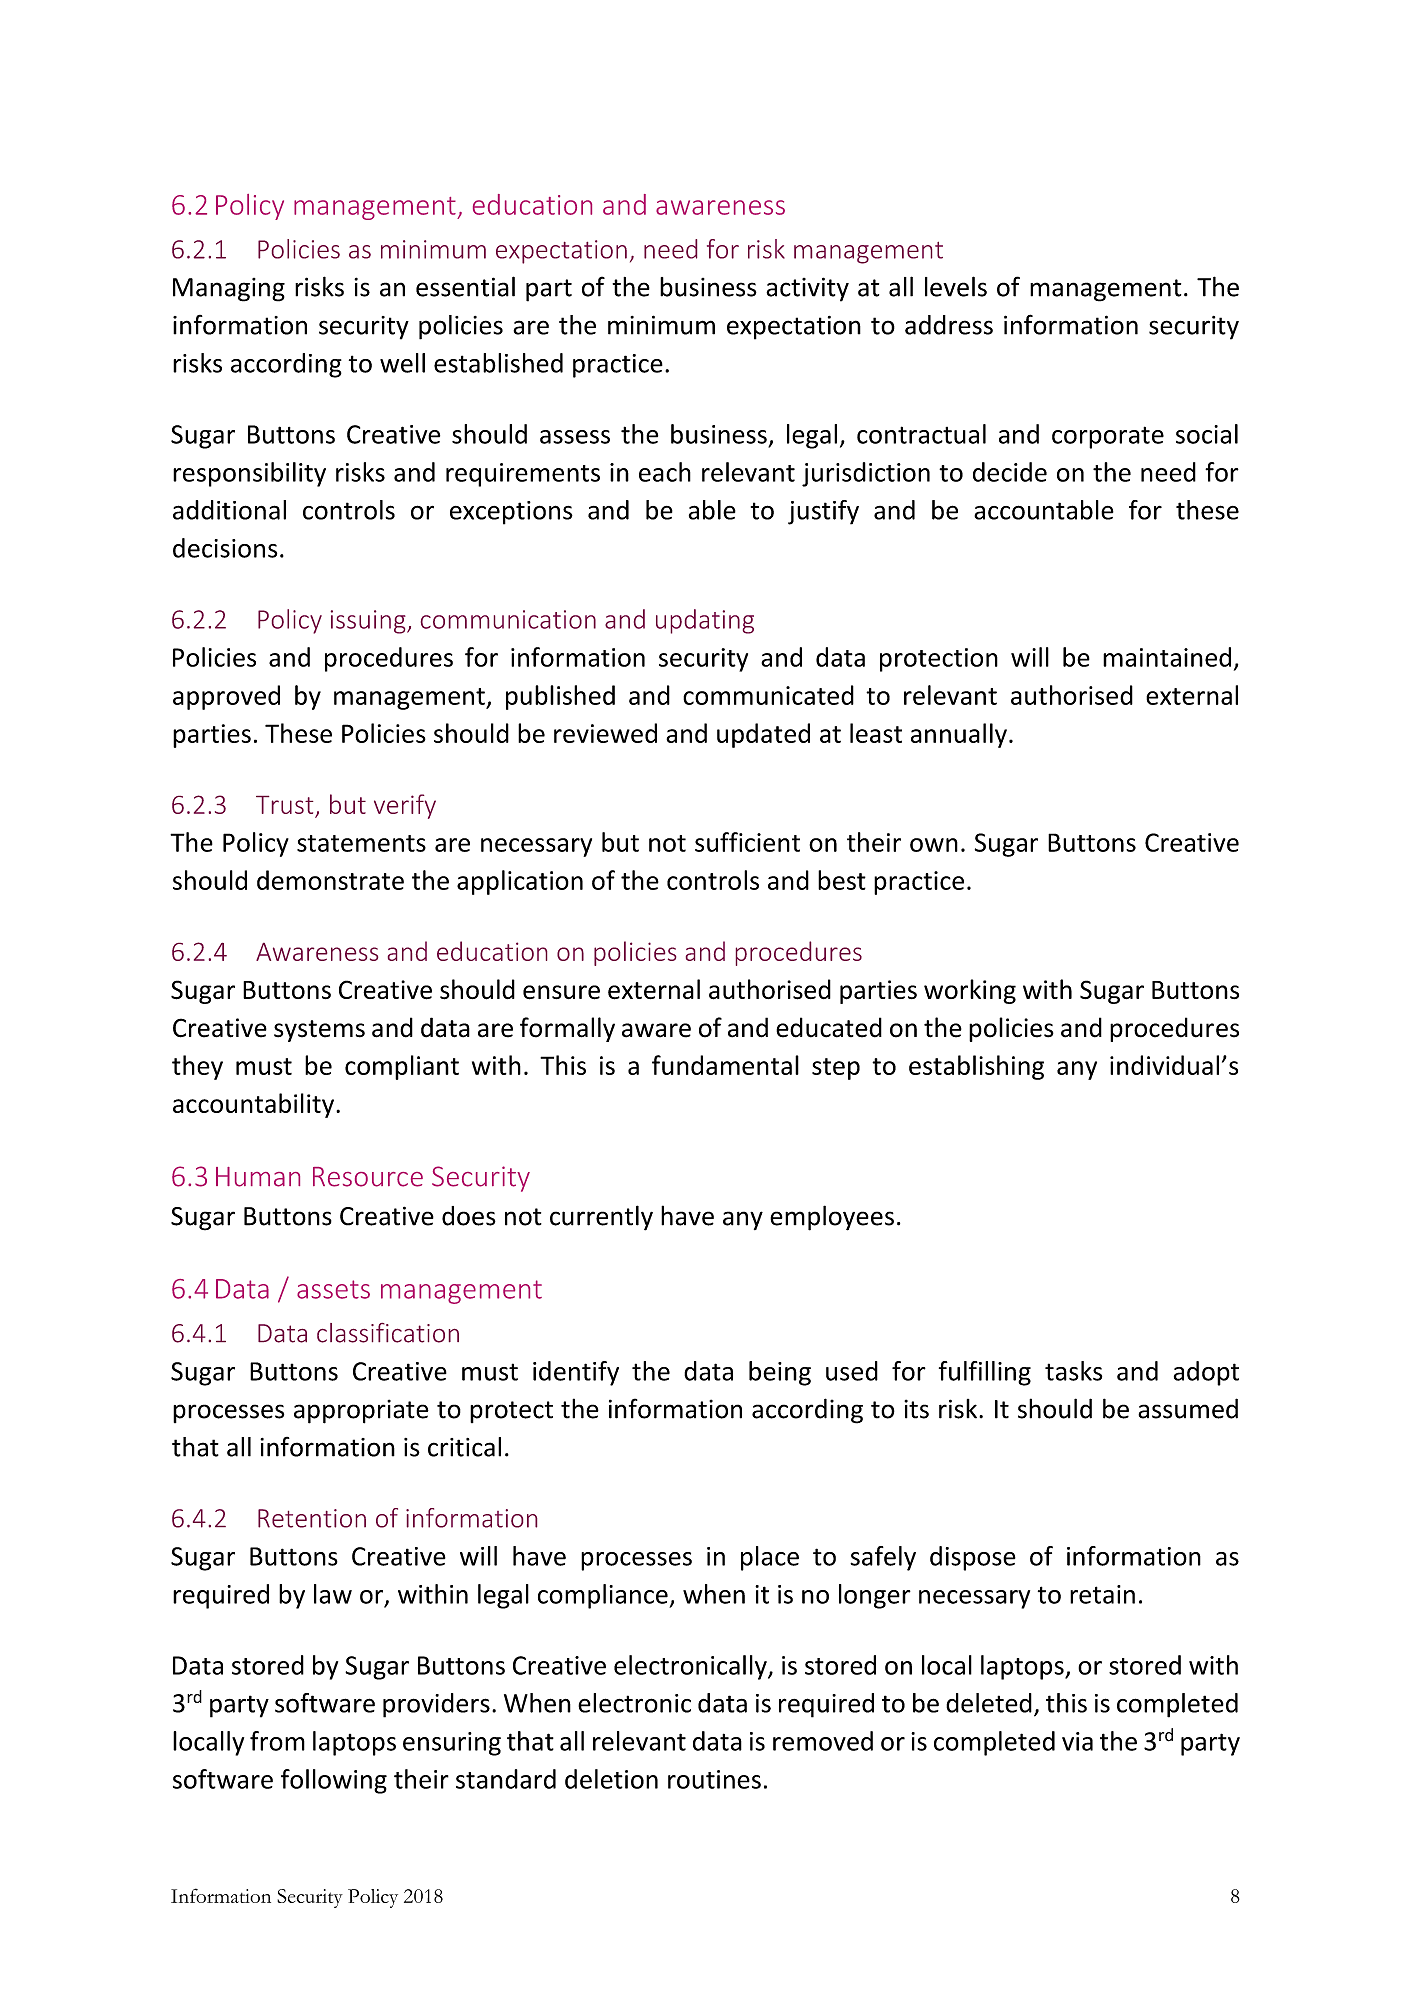 This document has height=1994, width=1410. I want to click on annually, so click(959, 735).
